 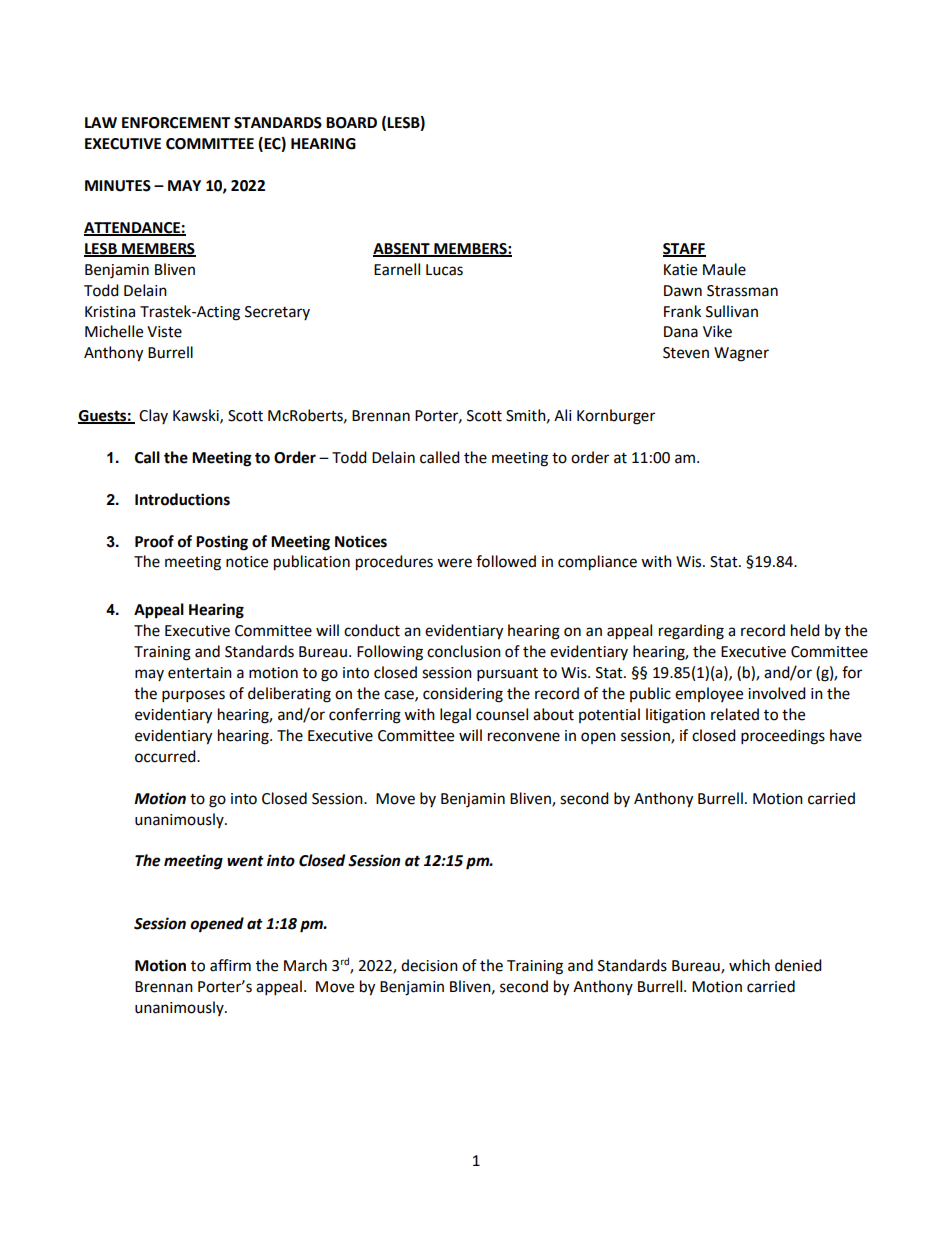 What do you see at coordinates (741, 354) in the document?
I see `Wagner` at bounding box center [741, 354].
